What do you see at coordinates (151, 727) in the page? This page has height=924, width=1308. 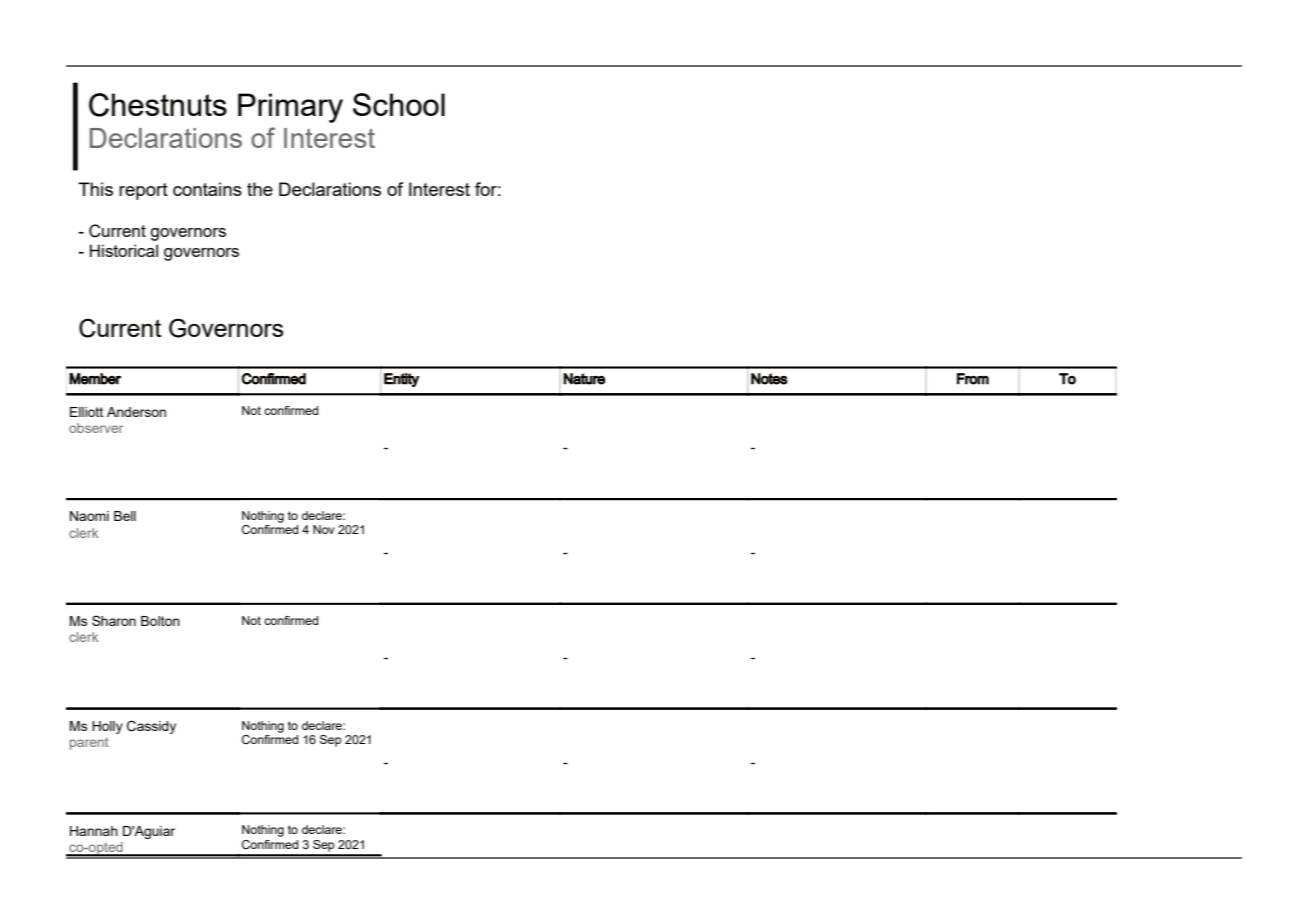 I see `Cassidy` at bounding box center [151, 727].
